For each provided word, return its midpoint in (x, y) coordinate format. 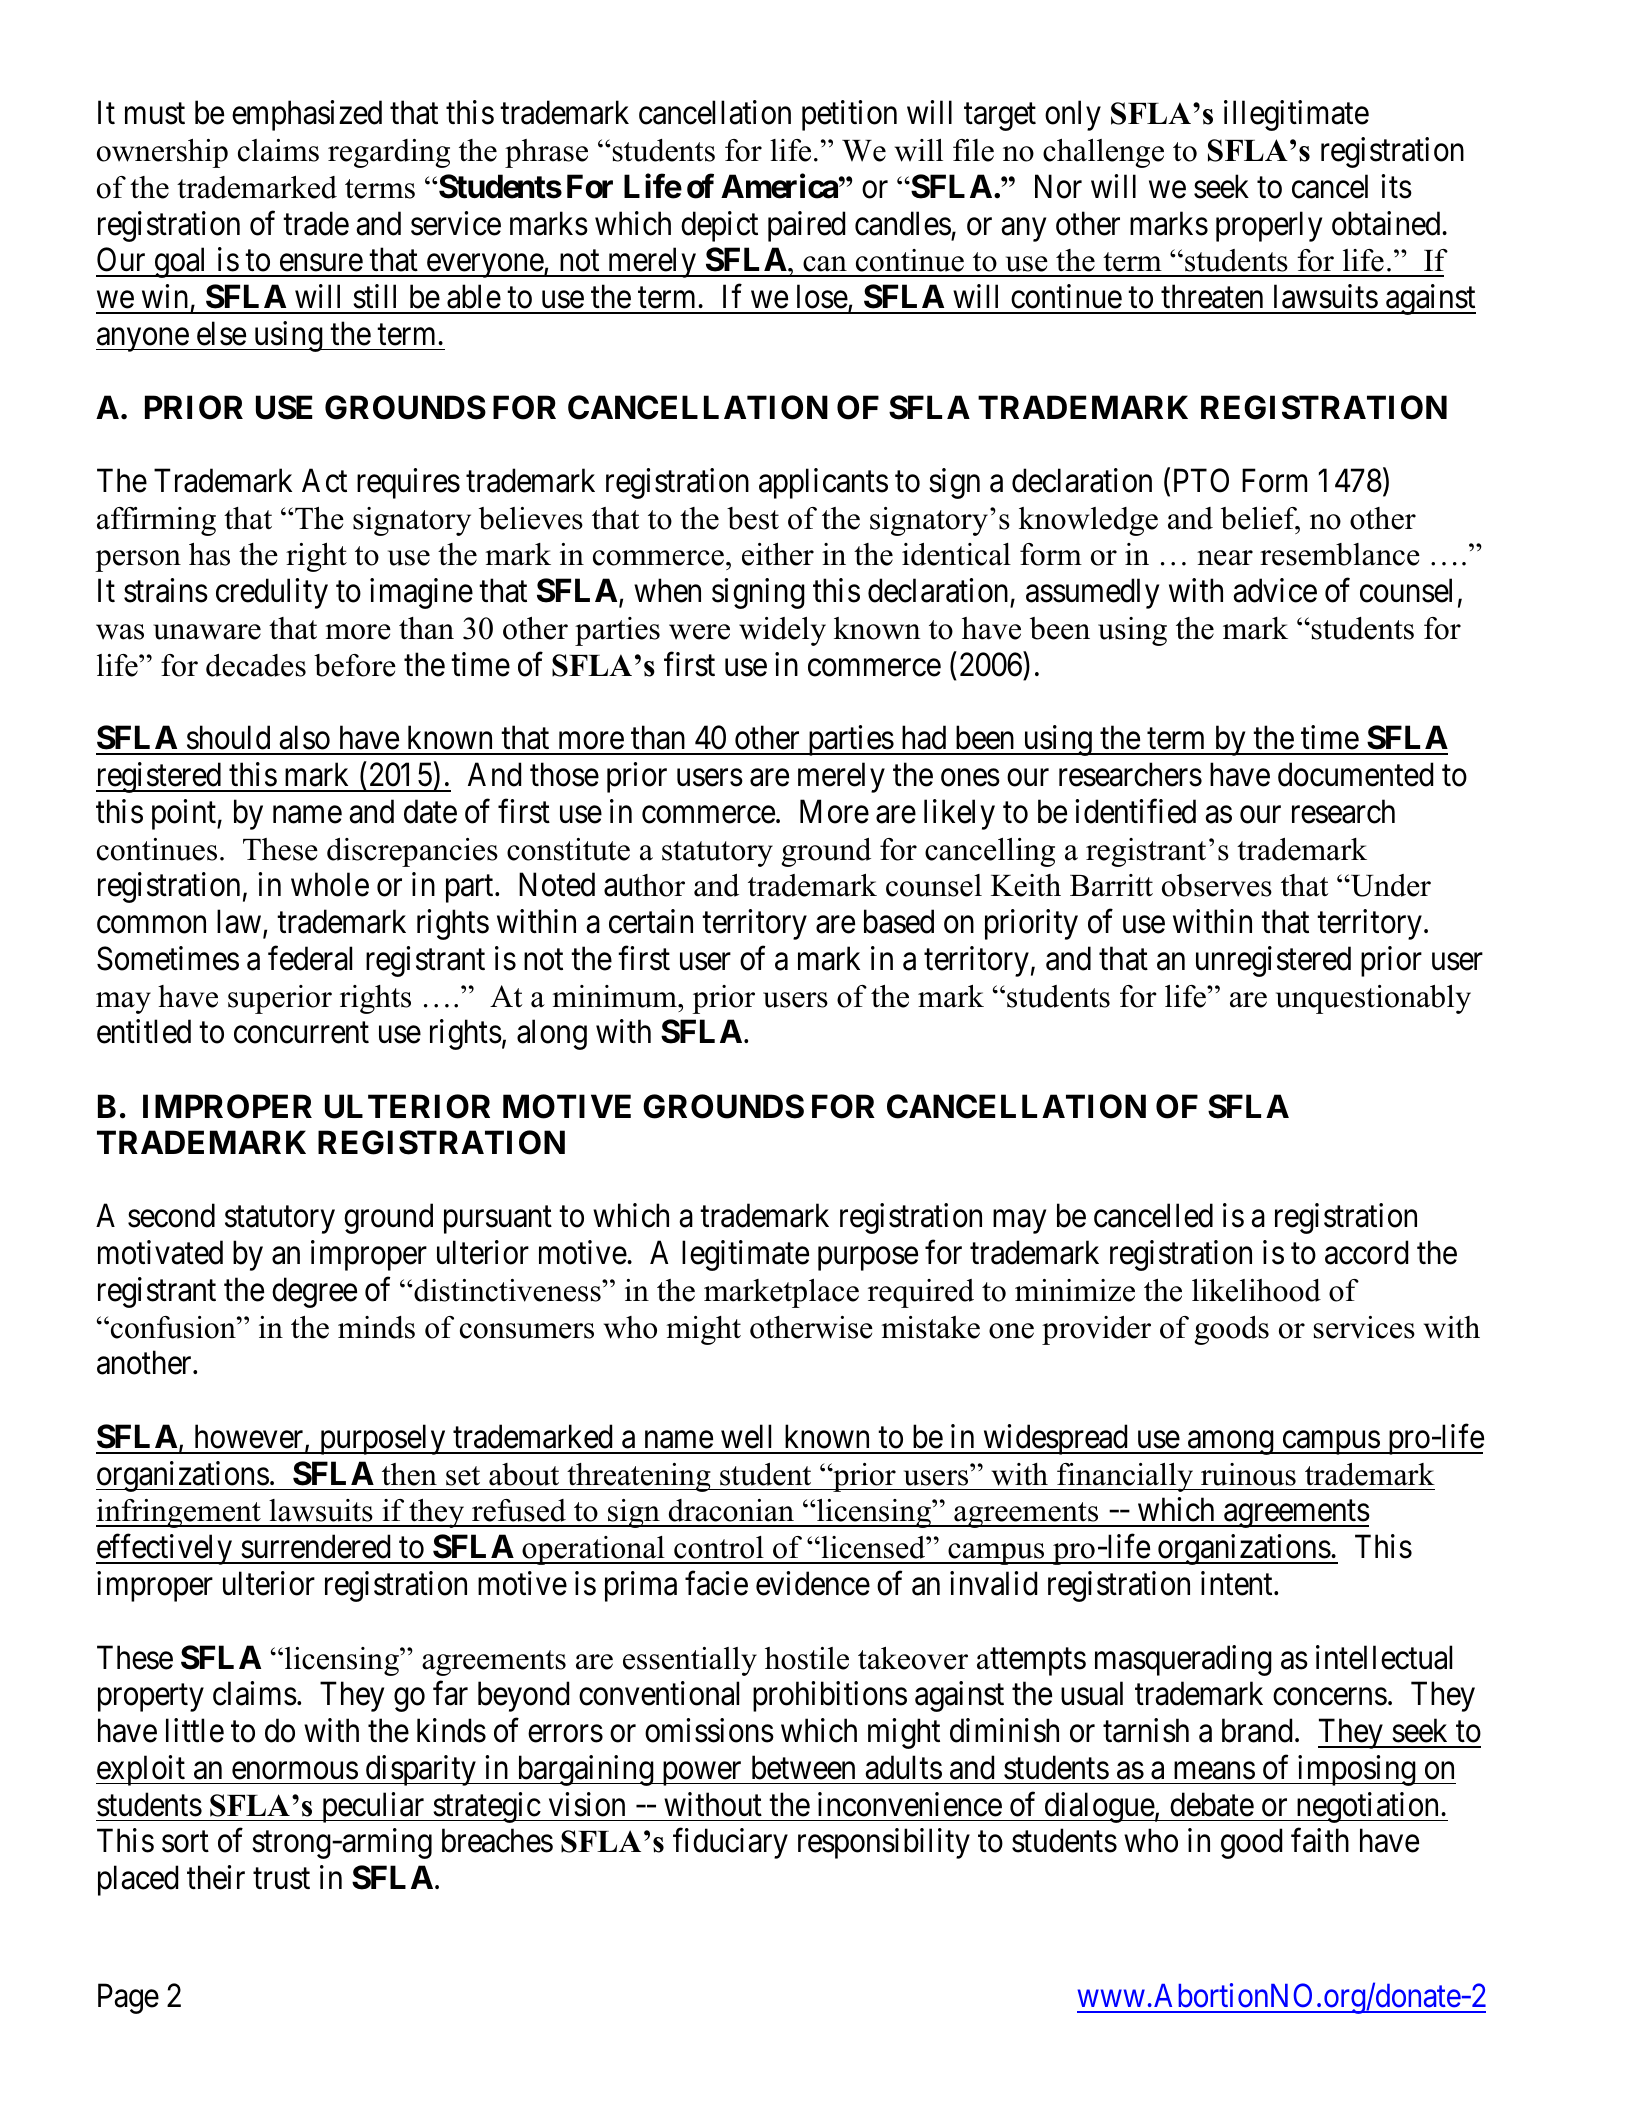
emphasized (307, 115)
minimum (615, 996)
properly (1269, 226)
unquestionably (1373, 999)
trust (281, 1879)
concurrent (301, 1033)
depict (719, 226)
